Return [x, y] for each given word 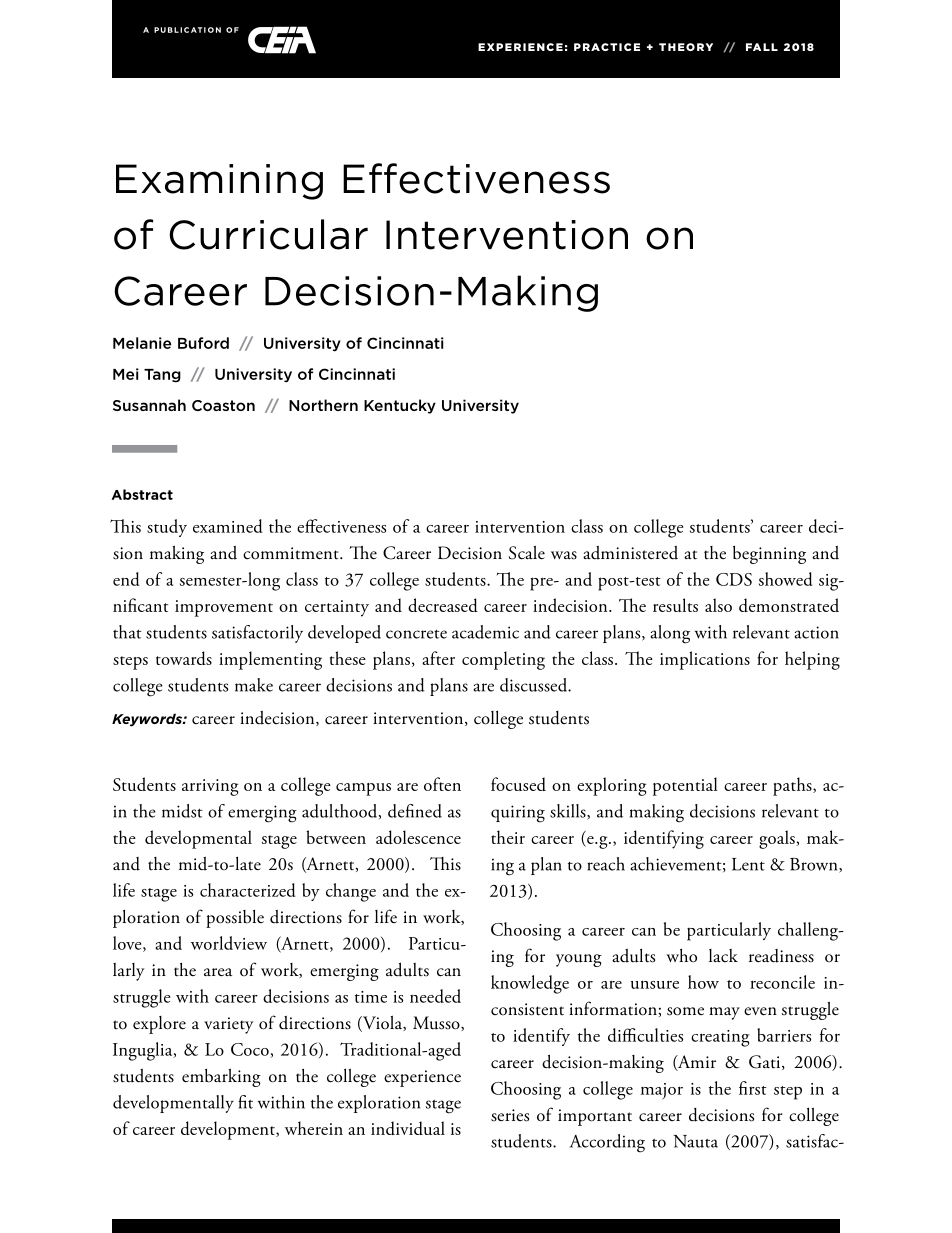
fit [245, 1102]
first [753, 1088]
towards [184, 658]
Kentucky [400, 406]
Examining [219, 182]
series [510, 1115]
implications [705, 660]
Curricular [268, 234]
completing [503, 660]
